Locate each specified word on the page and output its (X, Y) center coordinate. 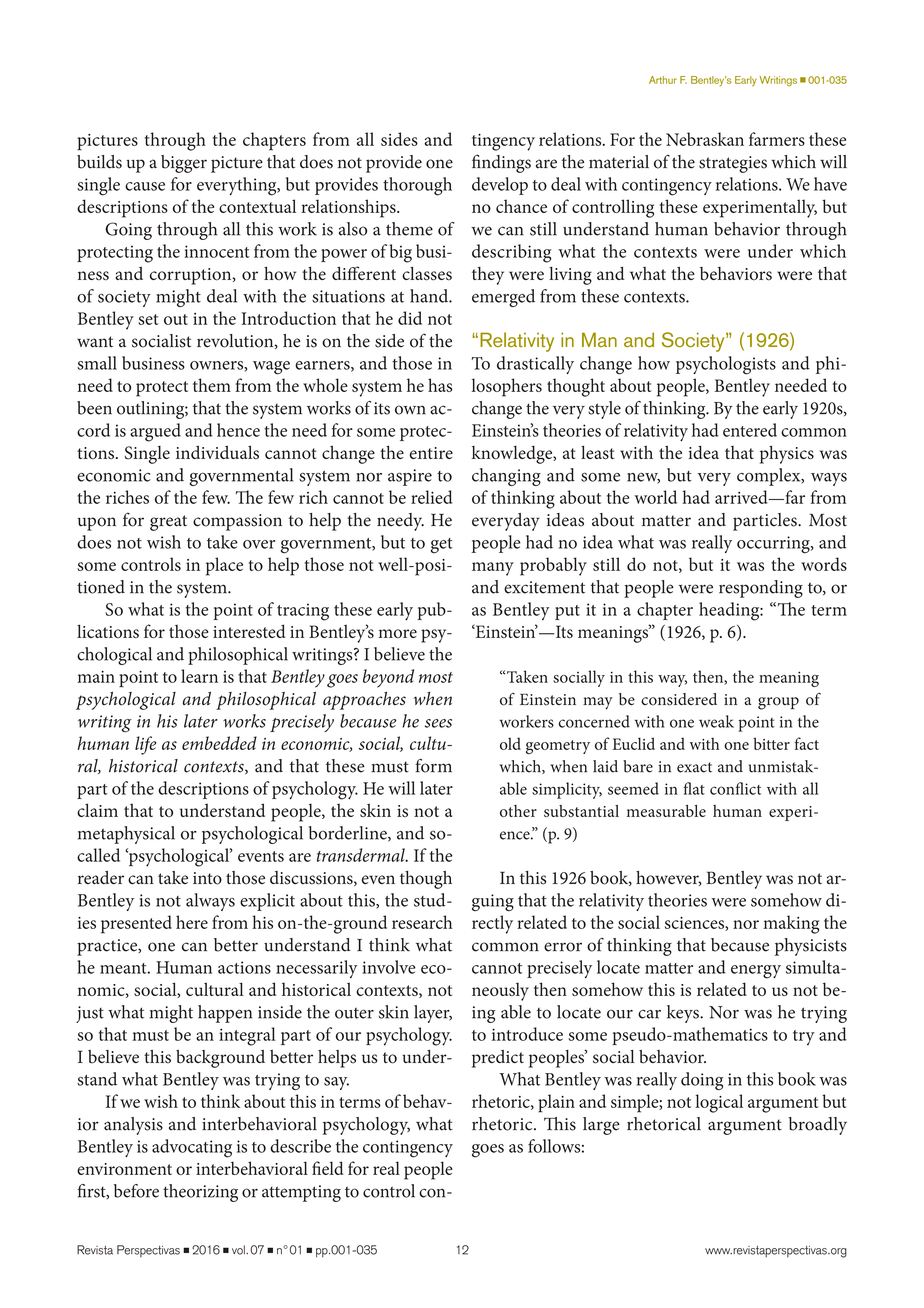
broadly (818, 1126)
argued (155, 432)
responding (761, 589)
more (397, 633)
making (791, 924)
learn (199, 676)
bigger (184, 164)
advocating (192, 1148)
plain (556, 1103)
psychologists (726, 365)
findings (501, 163)
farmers (777, 139)
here (192, 922)
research (422, 922)
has (440, 385)
